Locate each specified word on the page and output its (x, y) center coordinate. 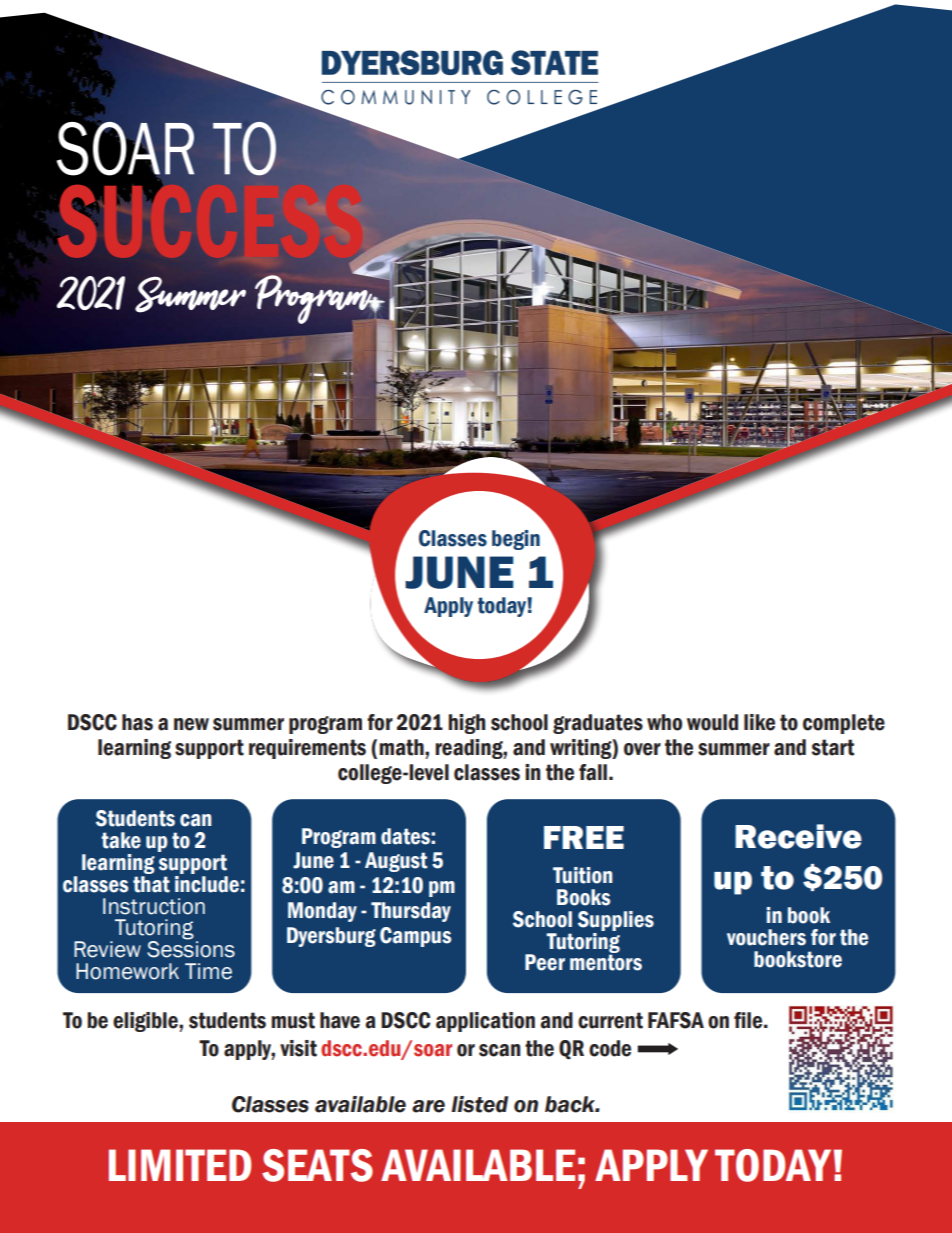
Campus (415, 937)
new (191, 724)
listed (479, 1104)
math (402, 747)
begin (516, 540)
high (466, 724)
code (610, 1048)
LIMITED (180, 1165)
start (833, 747)
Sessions (191, 948)
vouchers (766, 937)
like (759, 722)
